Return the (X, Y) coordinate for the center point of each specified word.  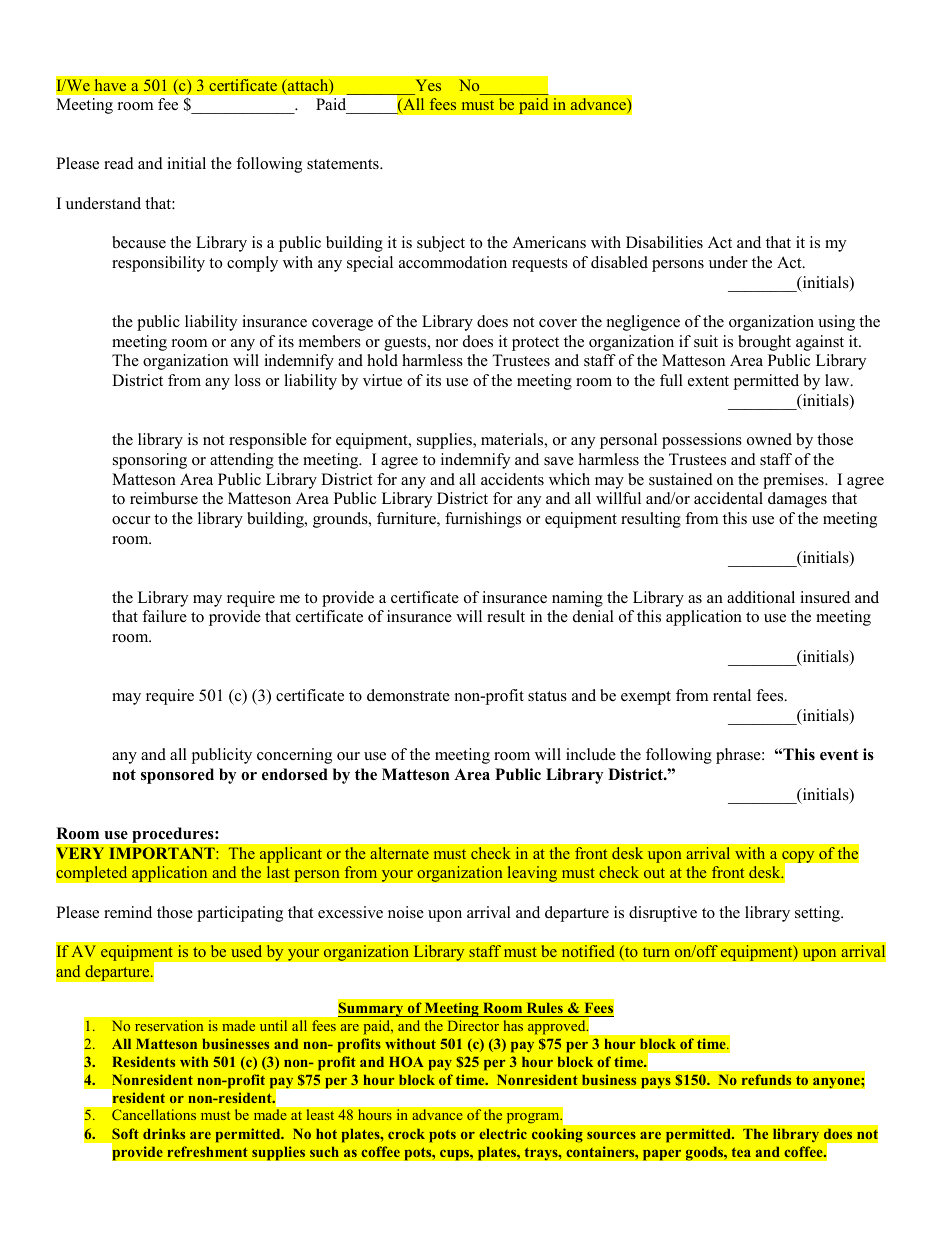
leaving (532, 874)
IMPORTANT (163, 853)
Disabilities (664, 242)
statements (344, 164)
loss (248, 380)
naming (577, 599)
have (110, 85)
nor (447, 343)
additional (761, 597)
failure (164, 616)
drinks (164, 1133)
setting (818, 914)
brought (764, 343)
